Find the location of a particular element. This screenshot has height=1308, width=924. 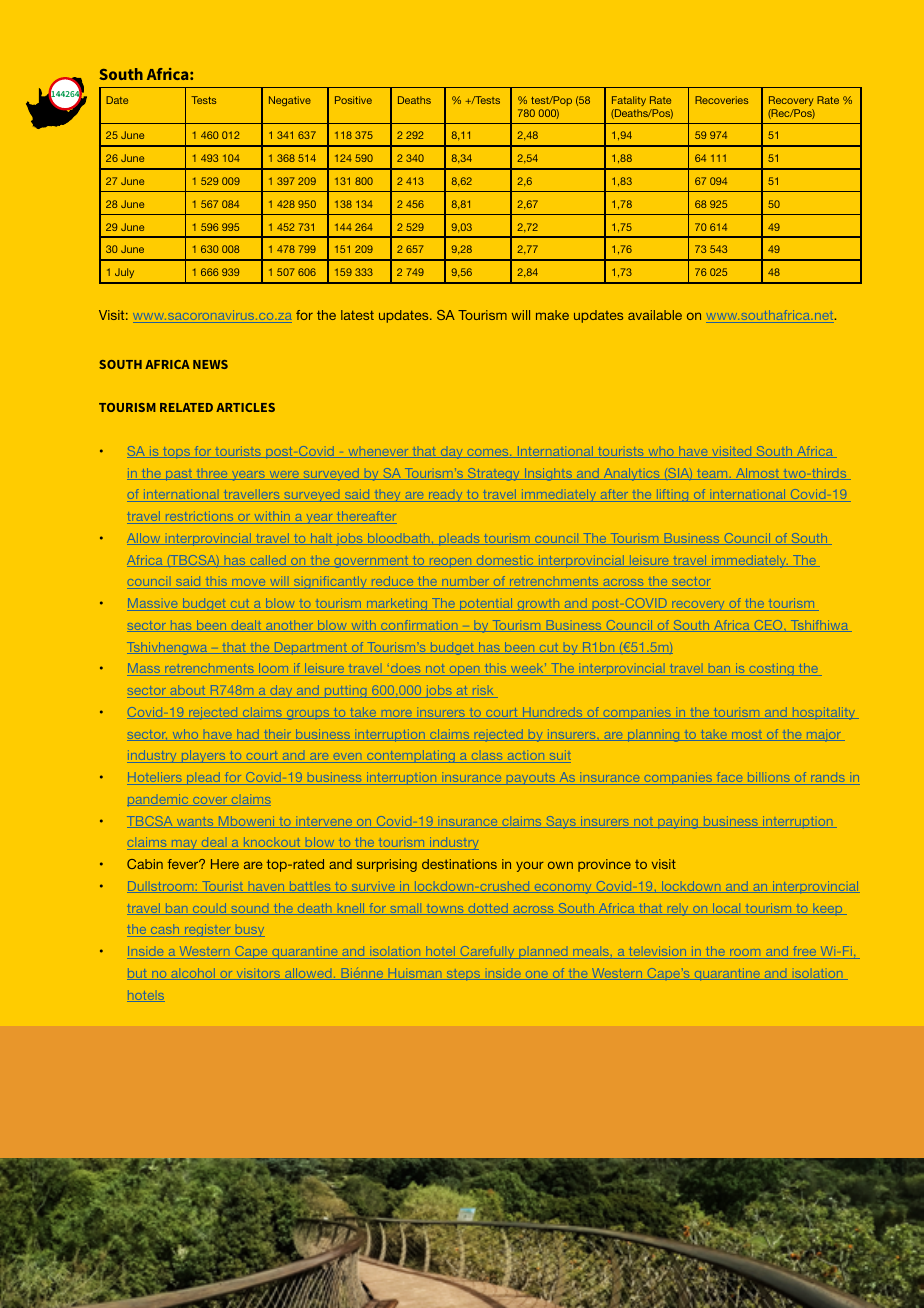

team is located at coordinates (712, 474).
